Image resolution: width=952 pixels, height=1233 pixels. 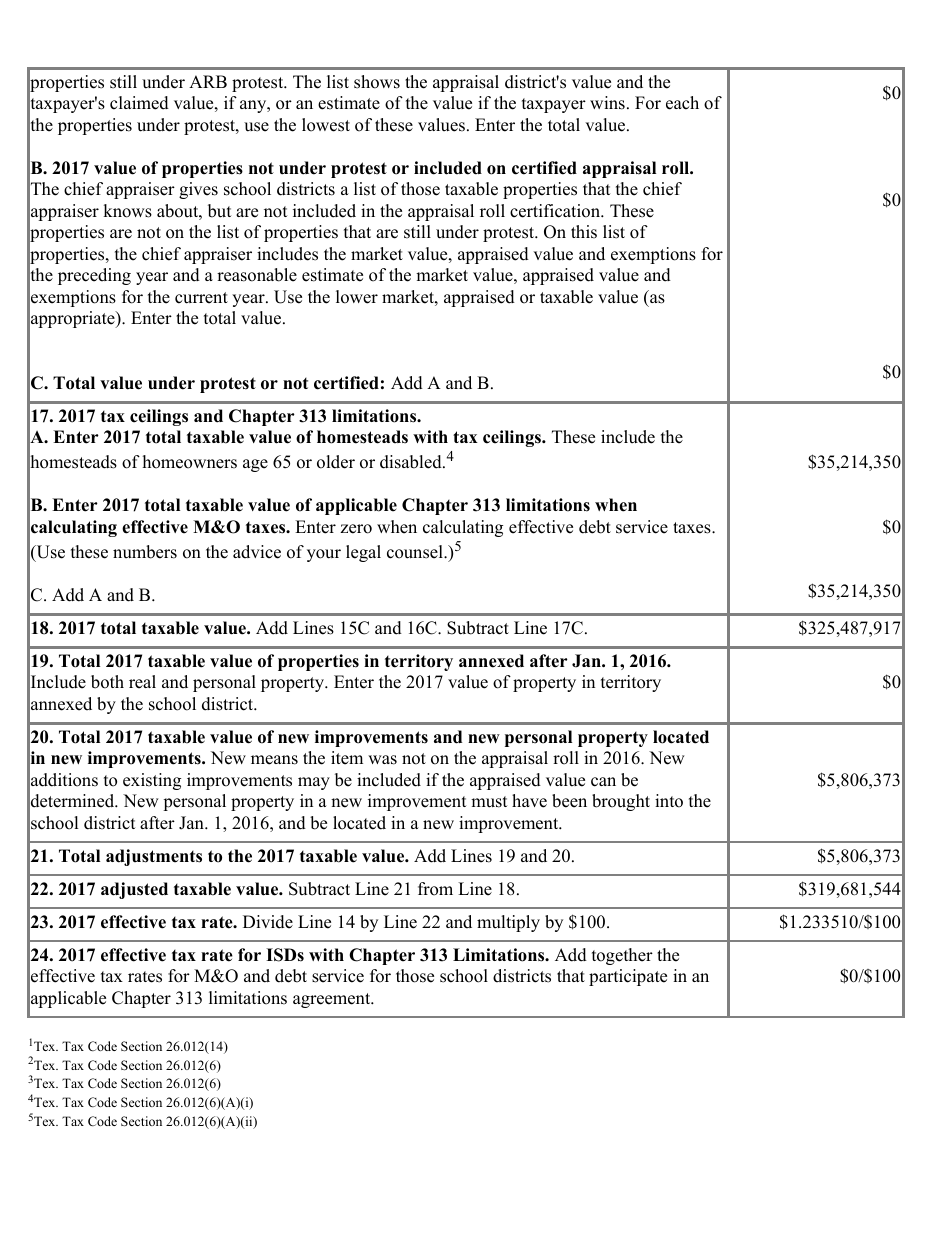 What do you see at coordinates (139, 103) in the screenshot?
I see `claimed` at bounding box center [139, 103].
